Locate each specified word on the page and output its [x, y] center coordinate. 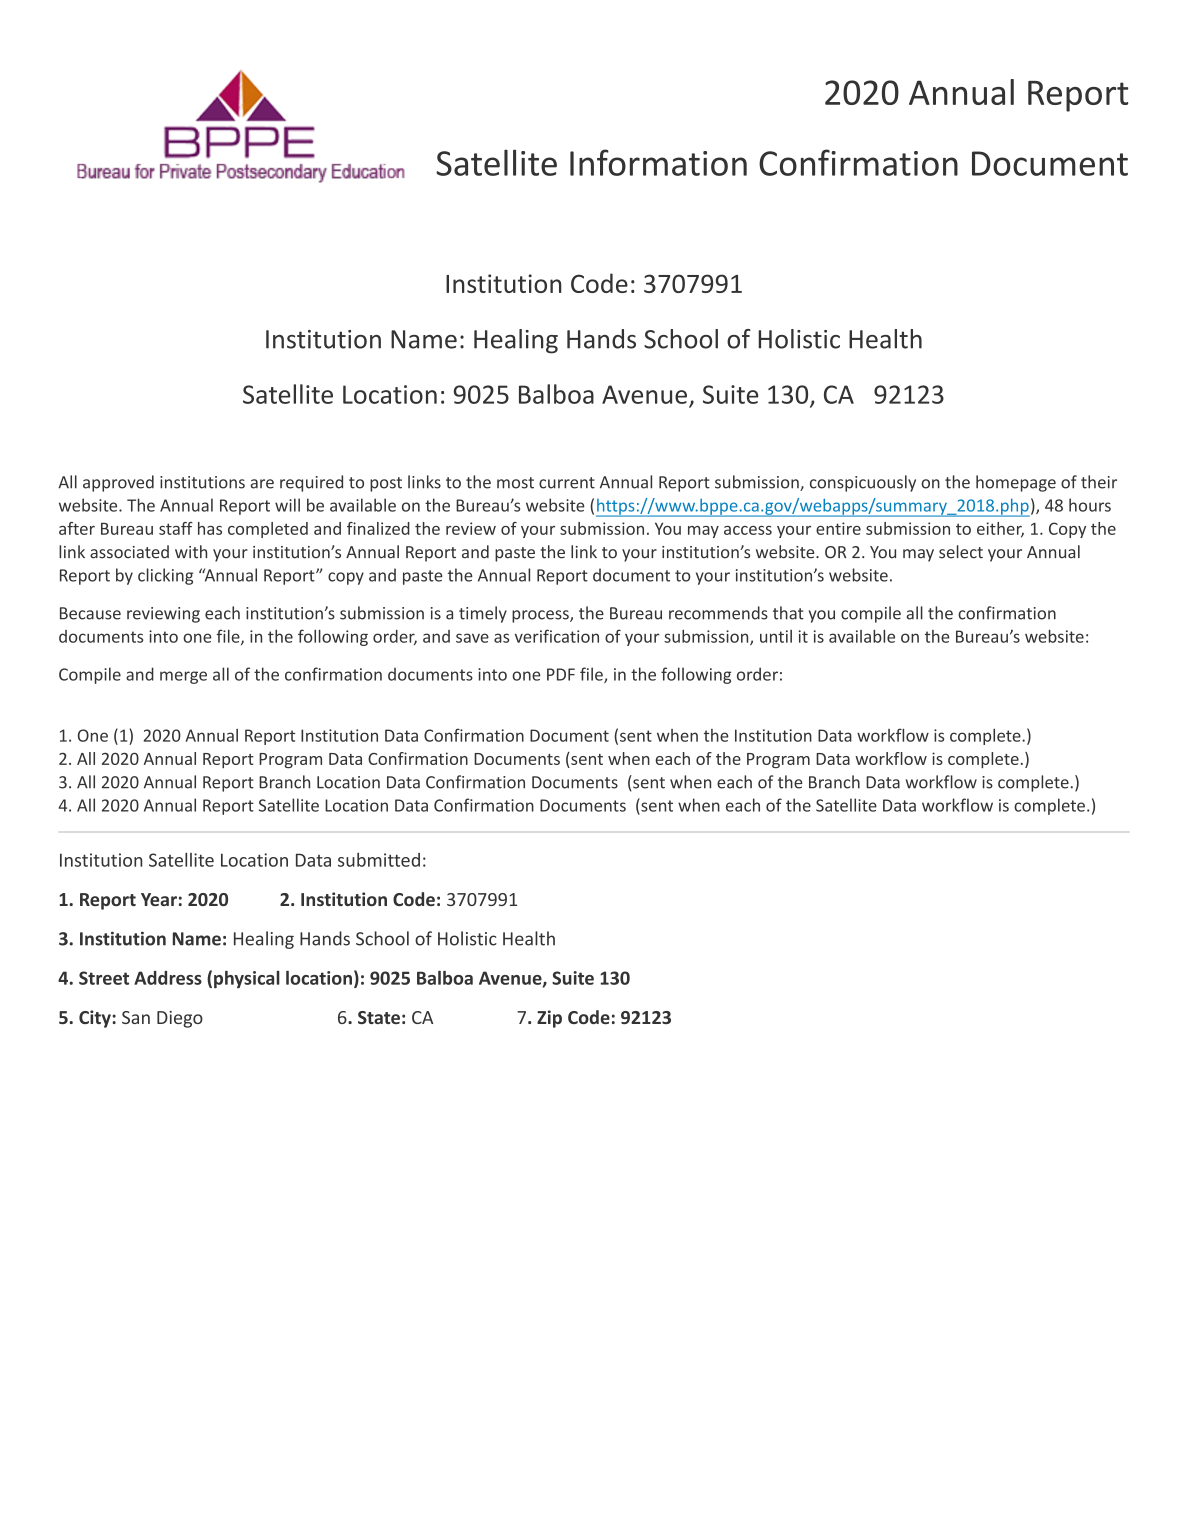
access [748, 530]
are [262, 484]
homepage [1016, 483]
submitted [379, 860]
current [567, 483]
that [788, 613]
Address [168, 978]
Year [159, 899]
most [515, 483]
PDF [561, 674]
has [210, 528]
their [1099, 482]
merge [183, 677]
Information [658, 162]
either [1000, 529]
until [776, 636]
